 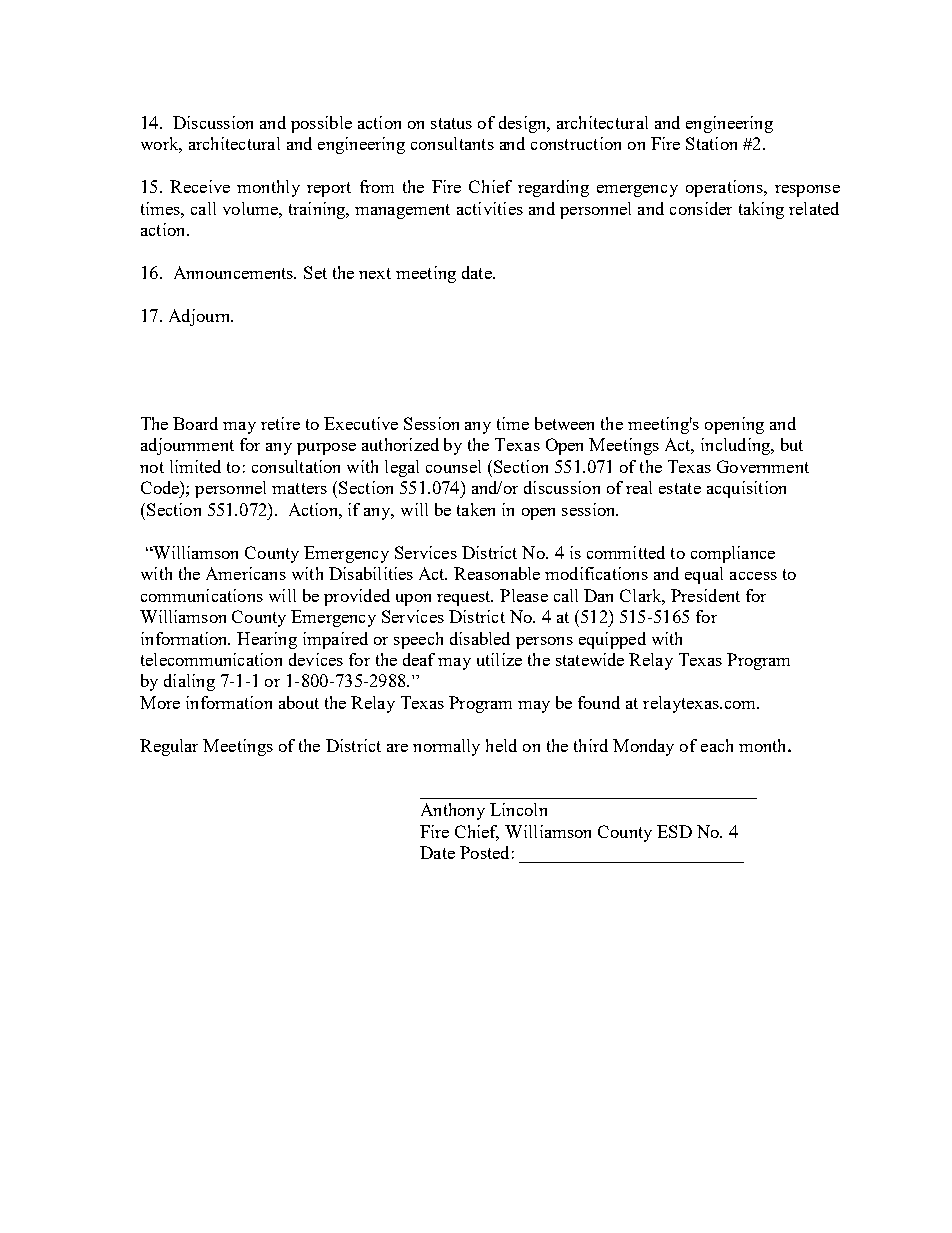 I want to click on Receive, so click(x=200, y=186).
